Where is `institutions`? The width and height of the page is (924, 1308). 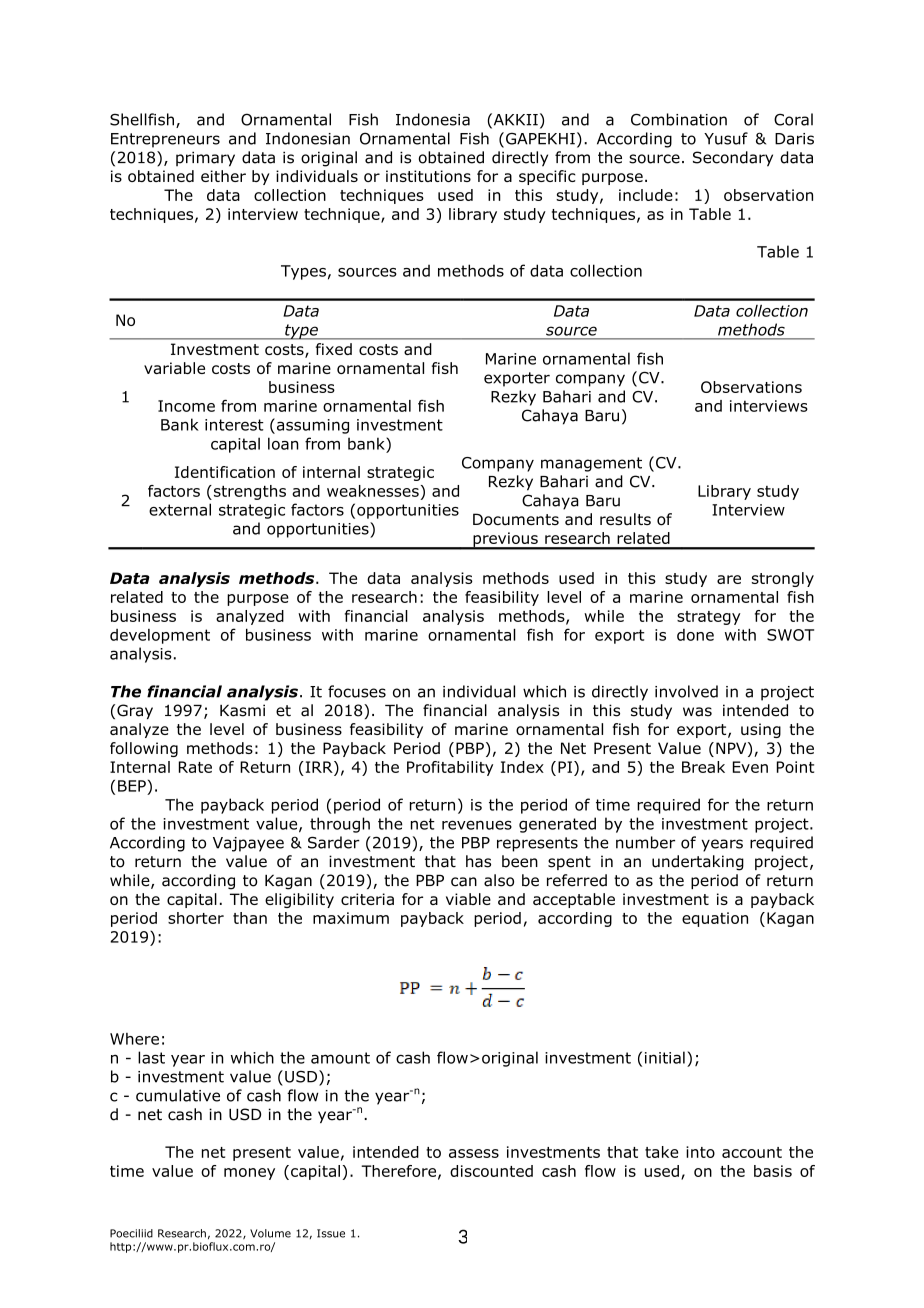 institutions is located at coordinates (428, 176).
